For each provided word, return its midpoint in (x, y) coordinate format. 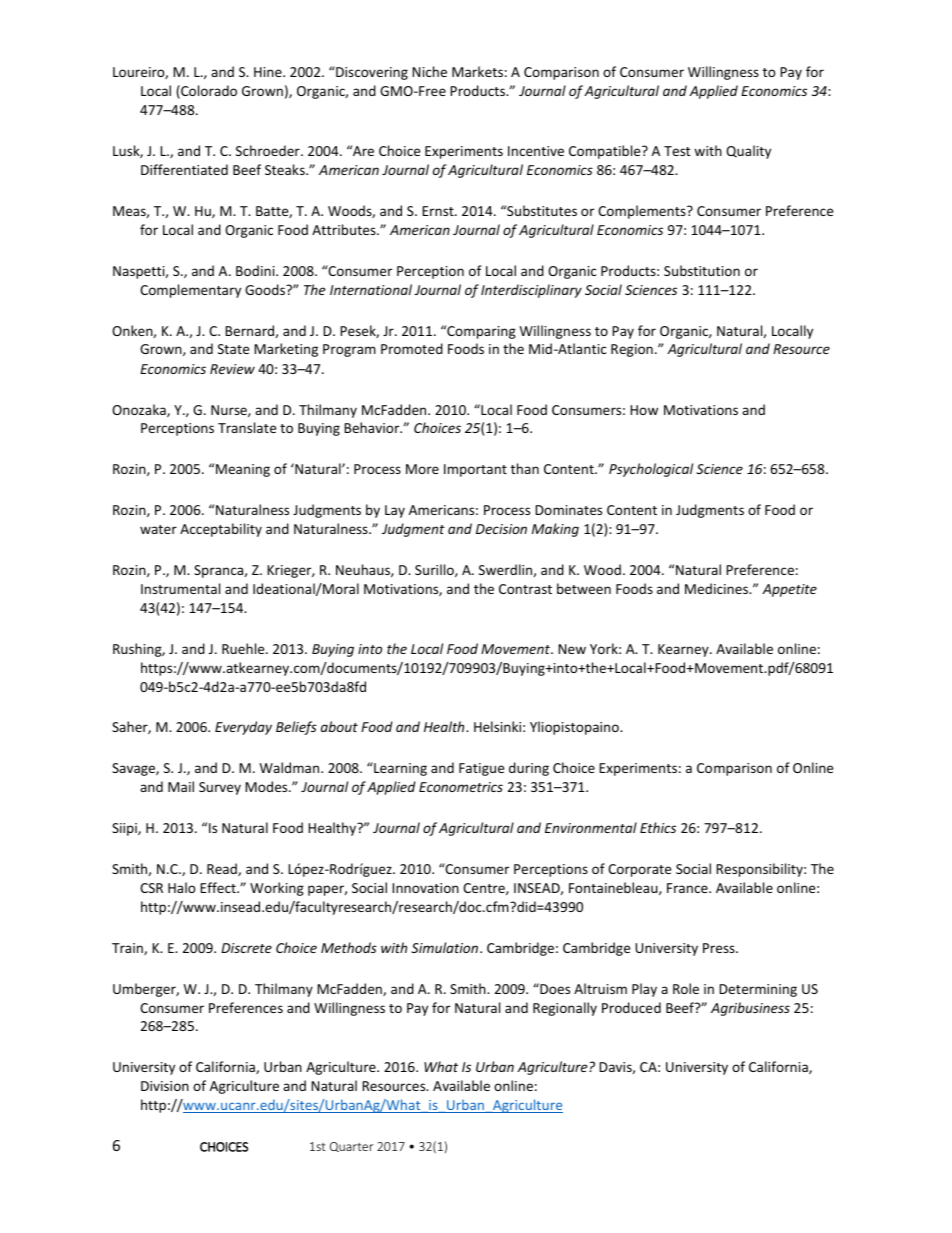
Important (475, 470)
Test (677, 151)
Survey (220, 788)
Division (165, 1086)
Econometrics (461, 787)
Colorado (208, 92)
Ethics (658, 827)
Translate (247, 427)
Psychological (651, 470)
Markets (477, 71)
